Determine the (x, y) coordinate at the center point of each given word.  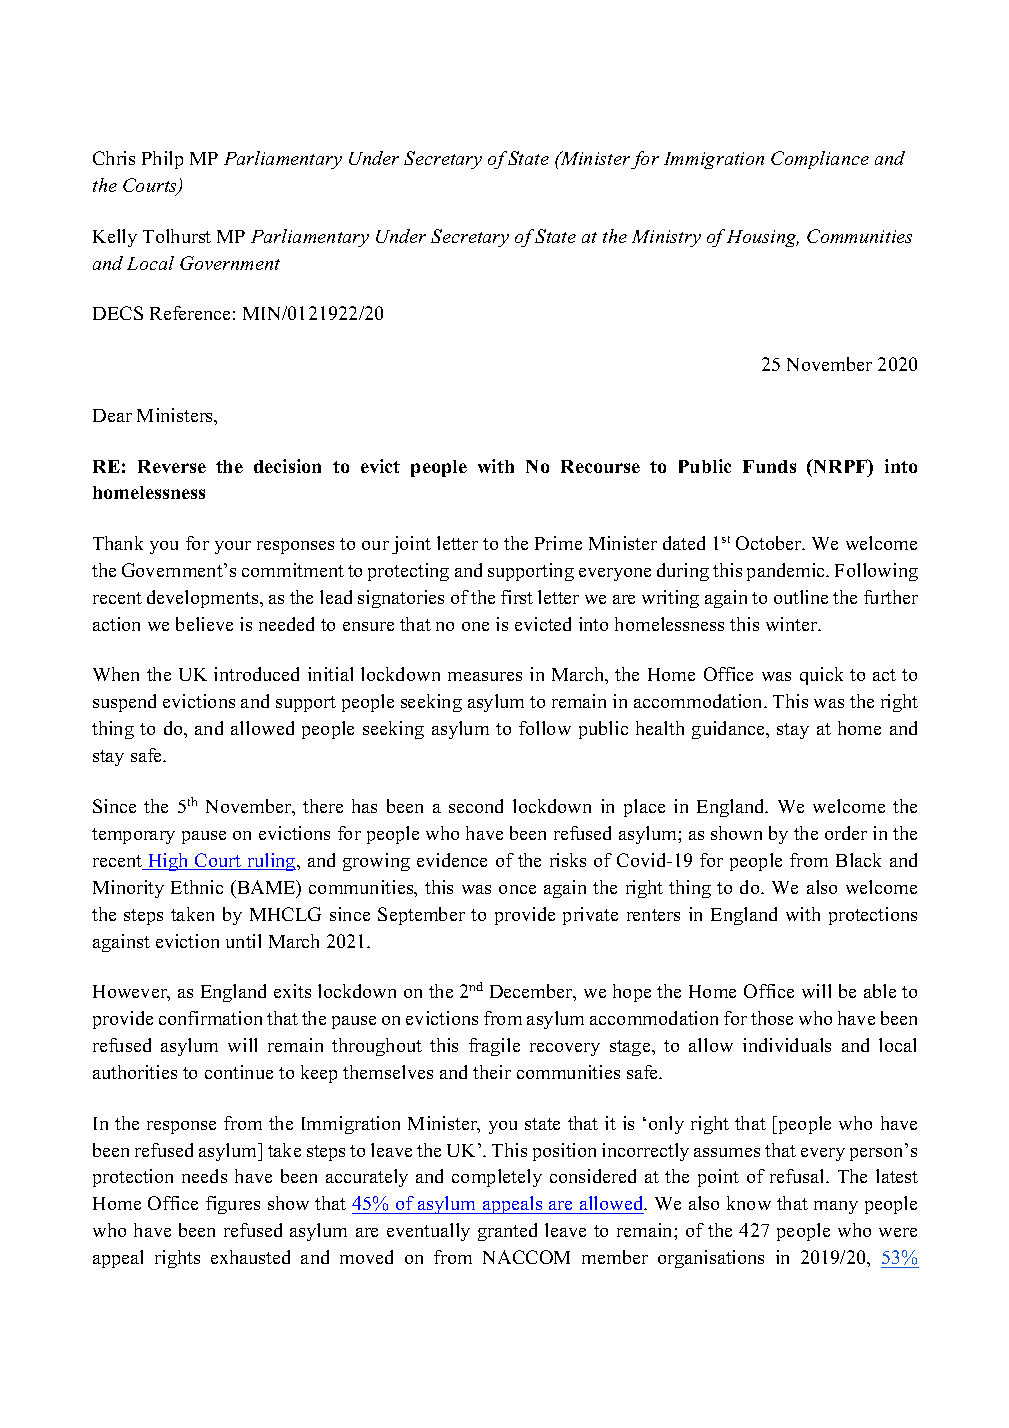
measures (485, 676)
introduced (256, 674)
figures (233, 1205)
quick (821, 676)
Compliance (820, 160)
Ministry (666, 238)
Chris (114, 158)
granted (507, 1232)
